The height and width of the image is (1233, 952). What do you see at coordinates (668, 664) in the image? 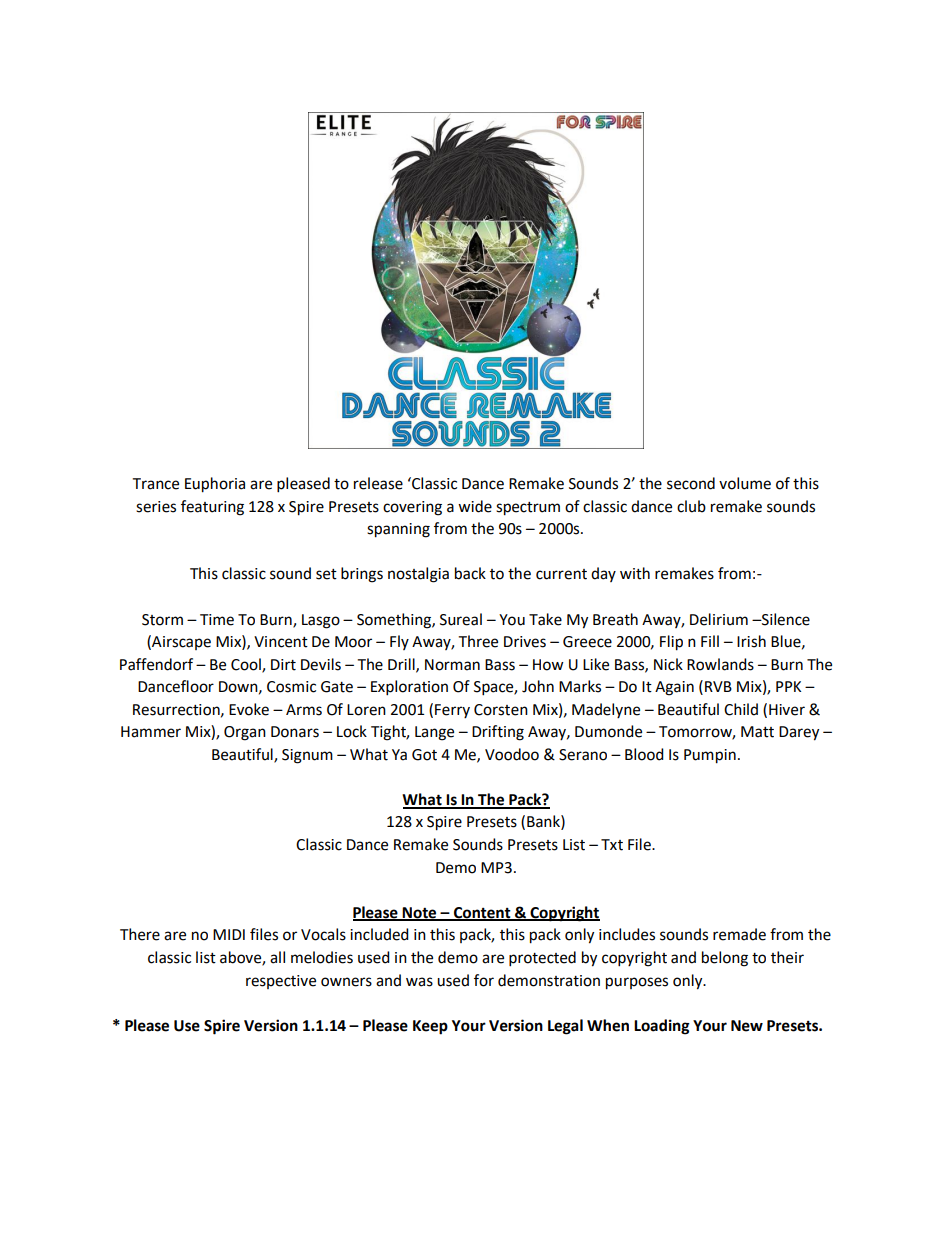
I see `Nick` at bounding box center [668, 664].
